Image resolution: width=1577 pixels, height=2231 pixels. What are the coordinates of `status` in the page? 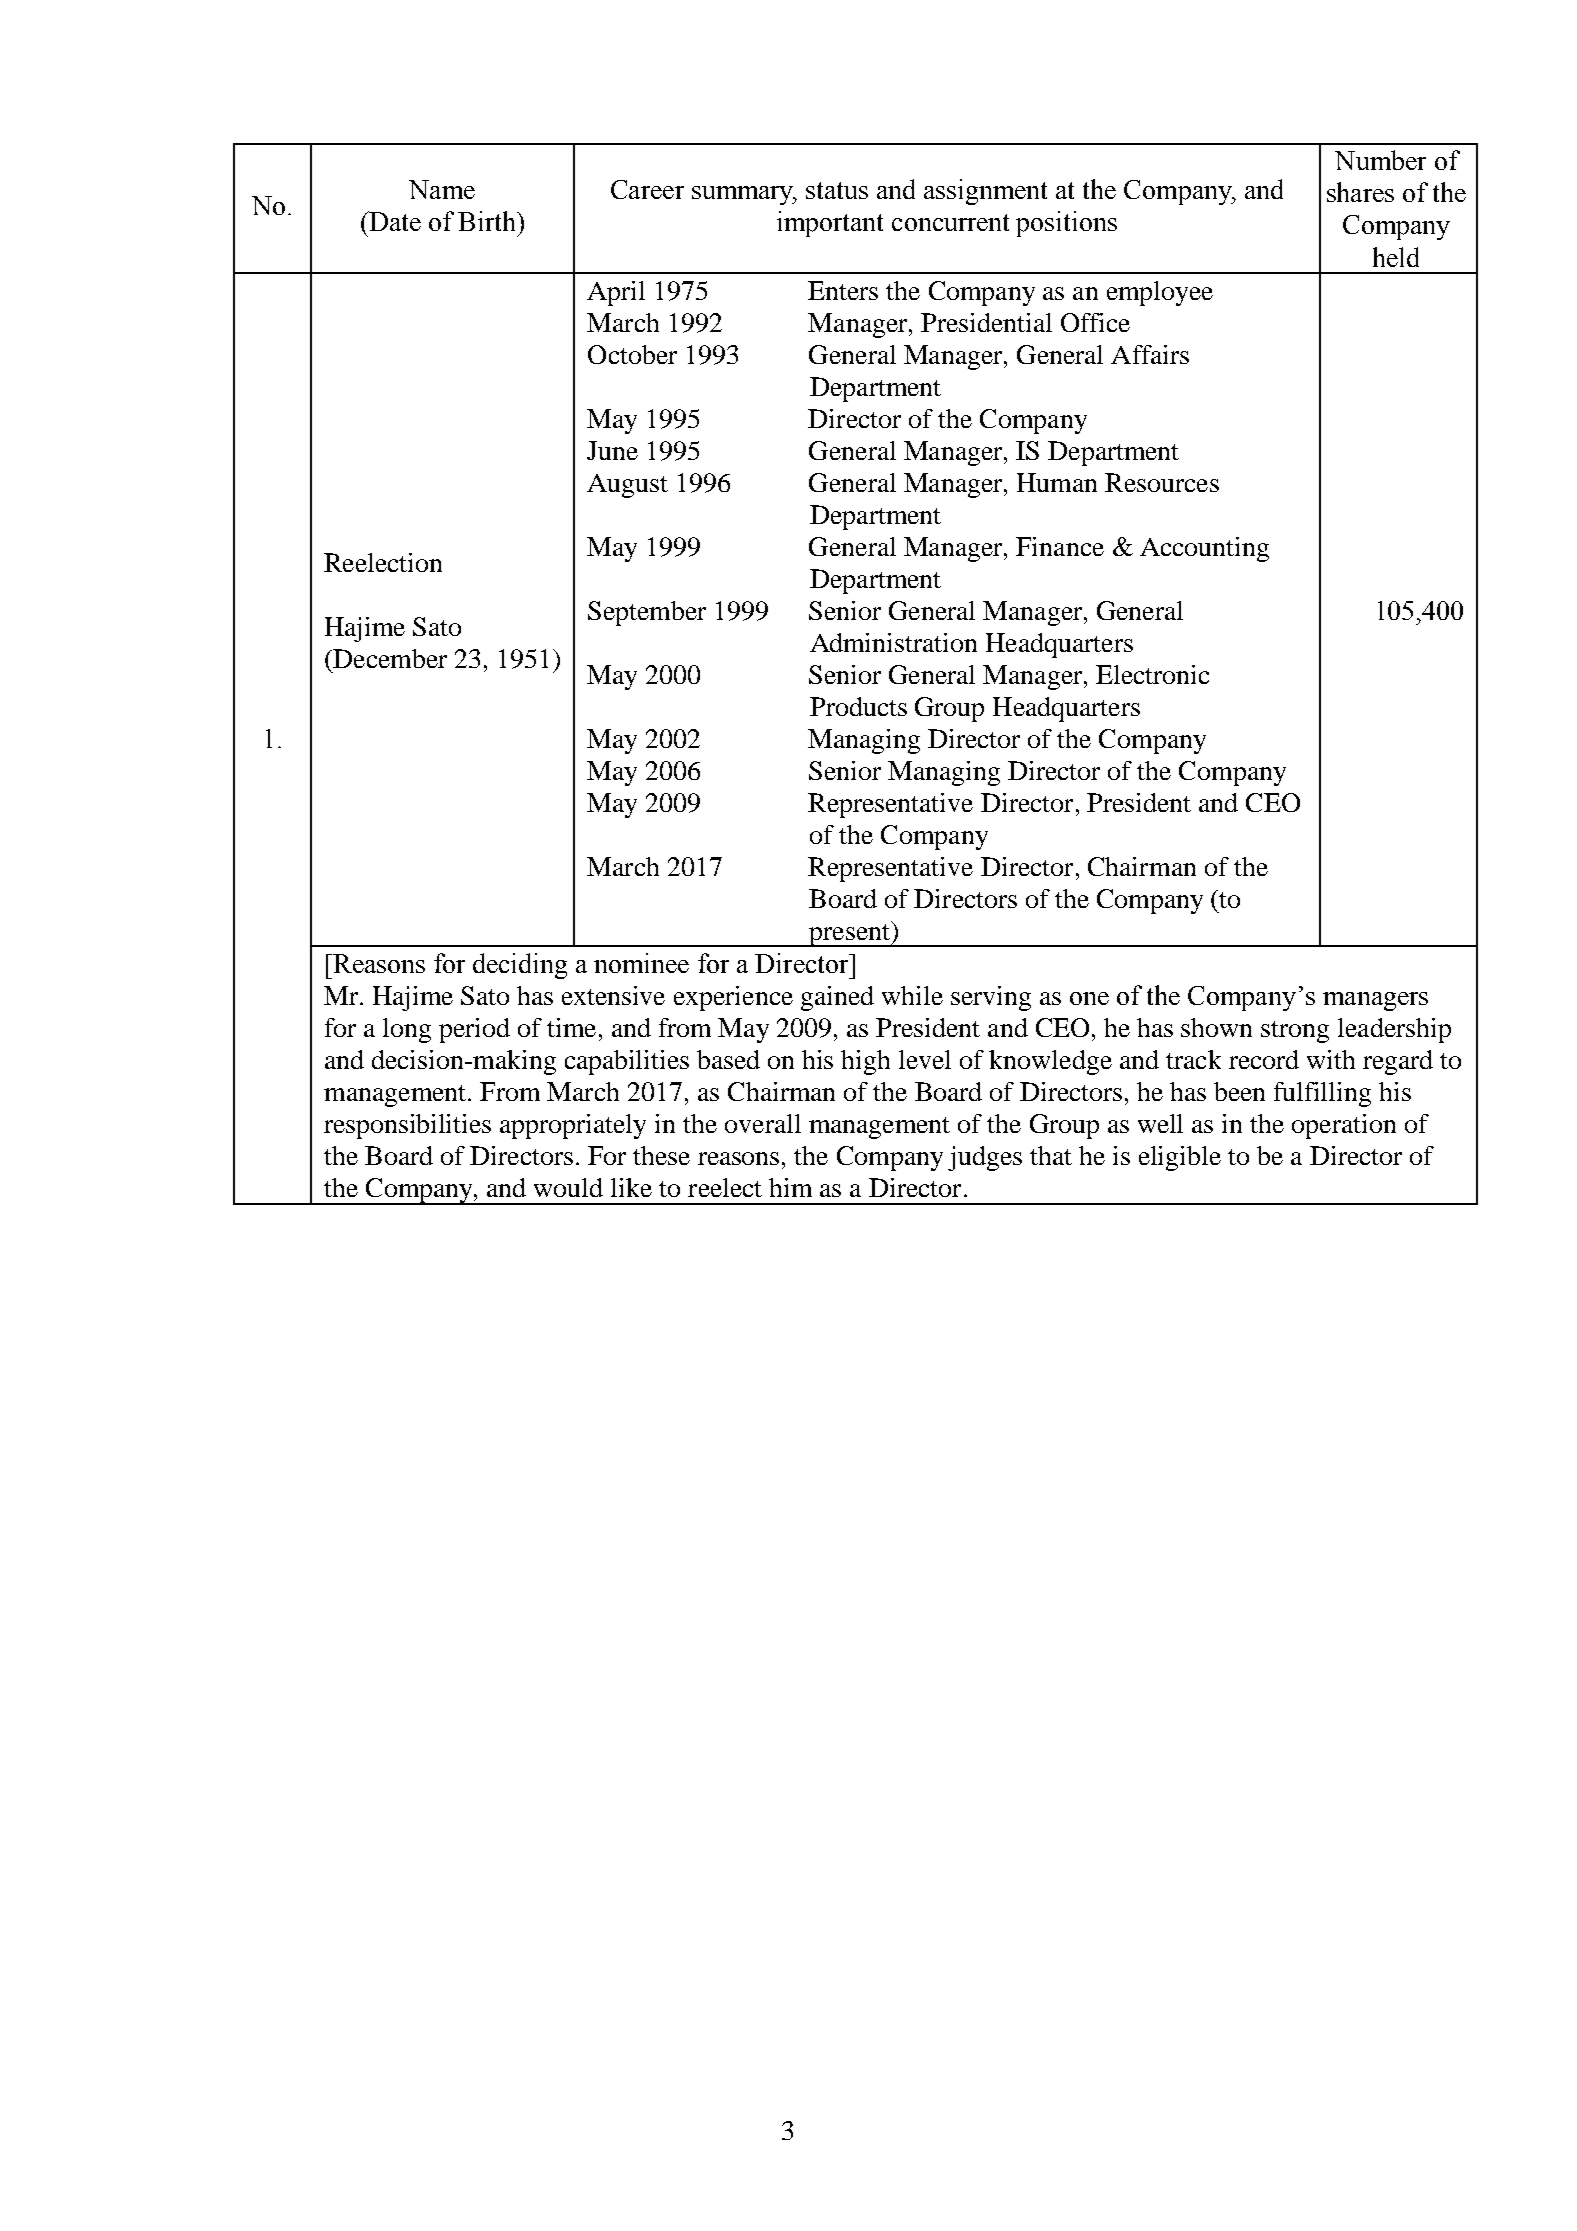 It's located at (837, 190).
